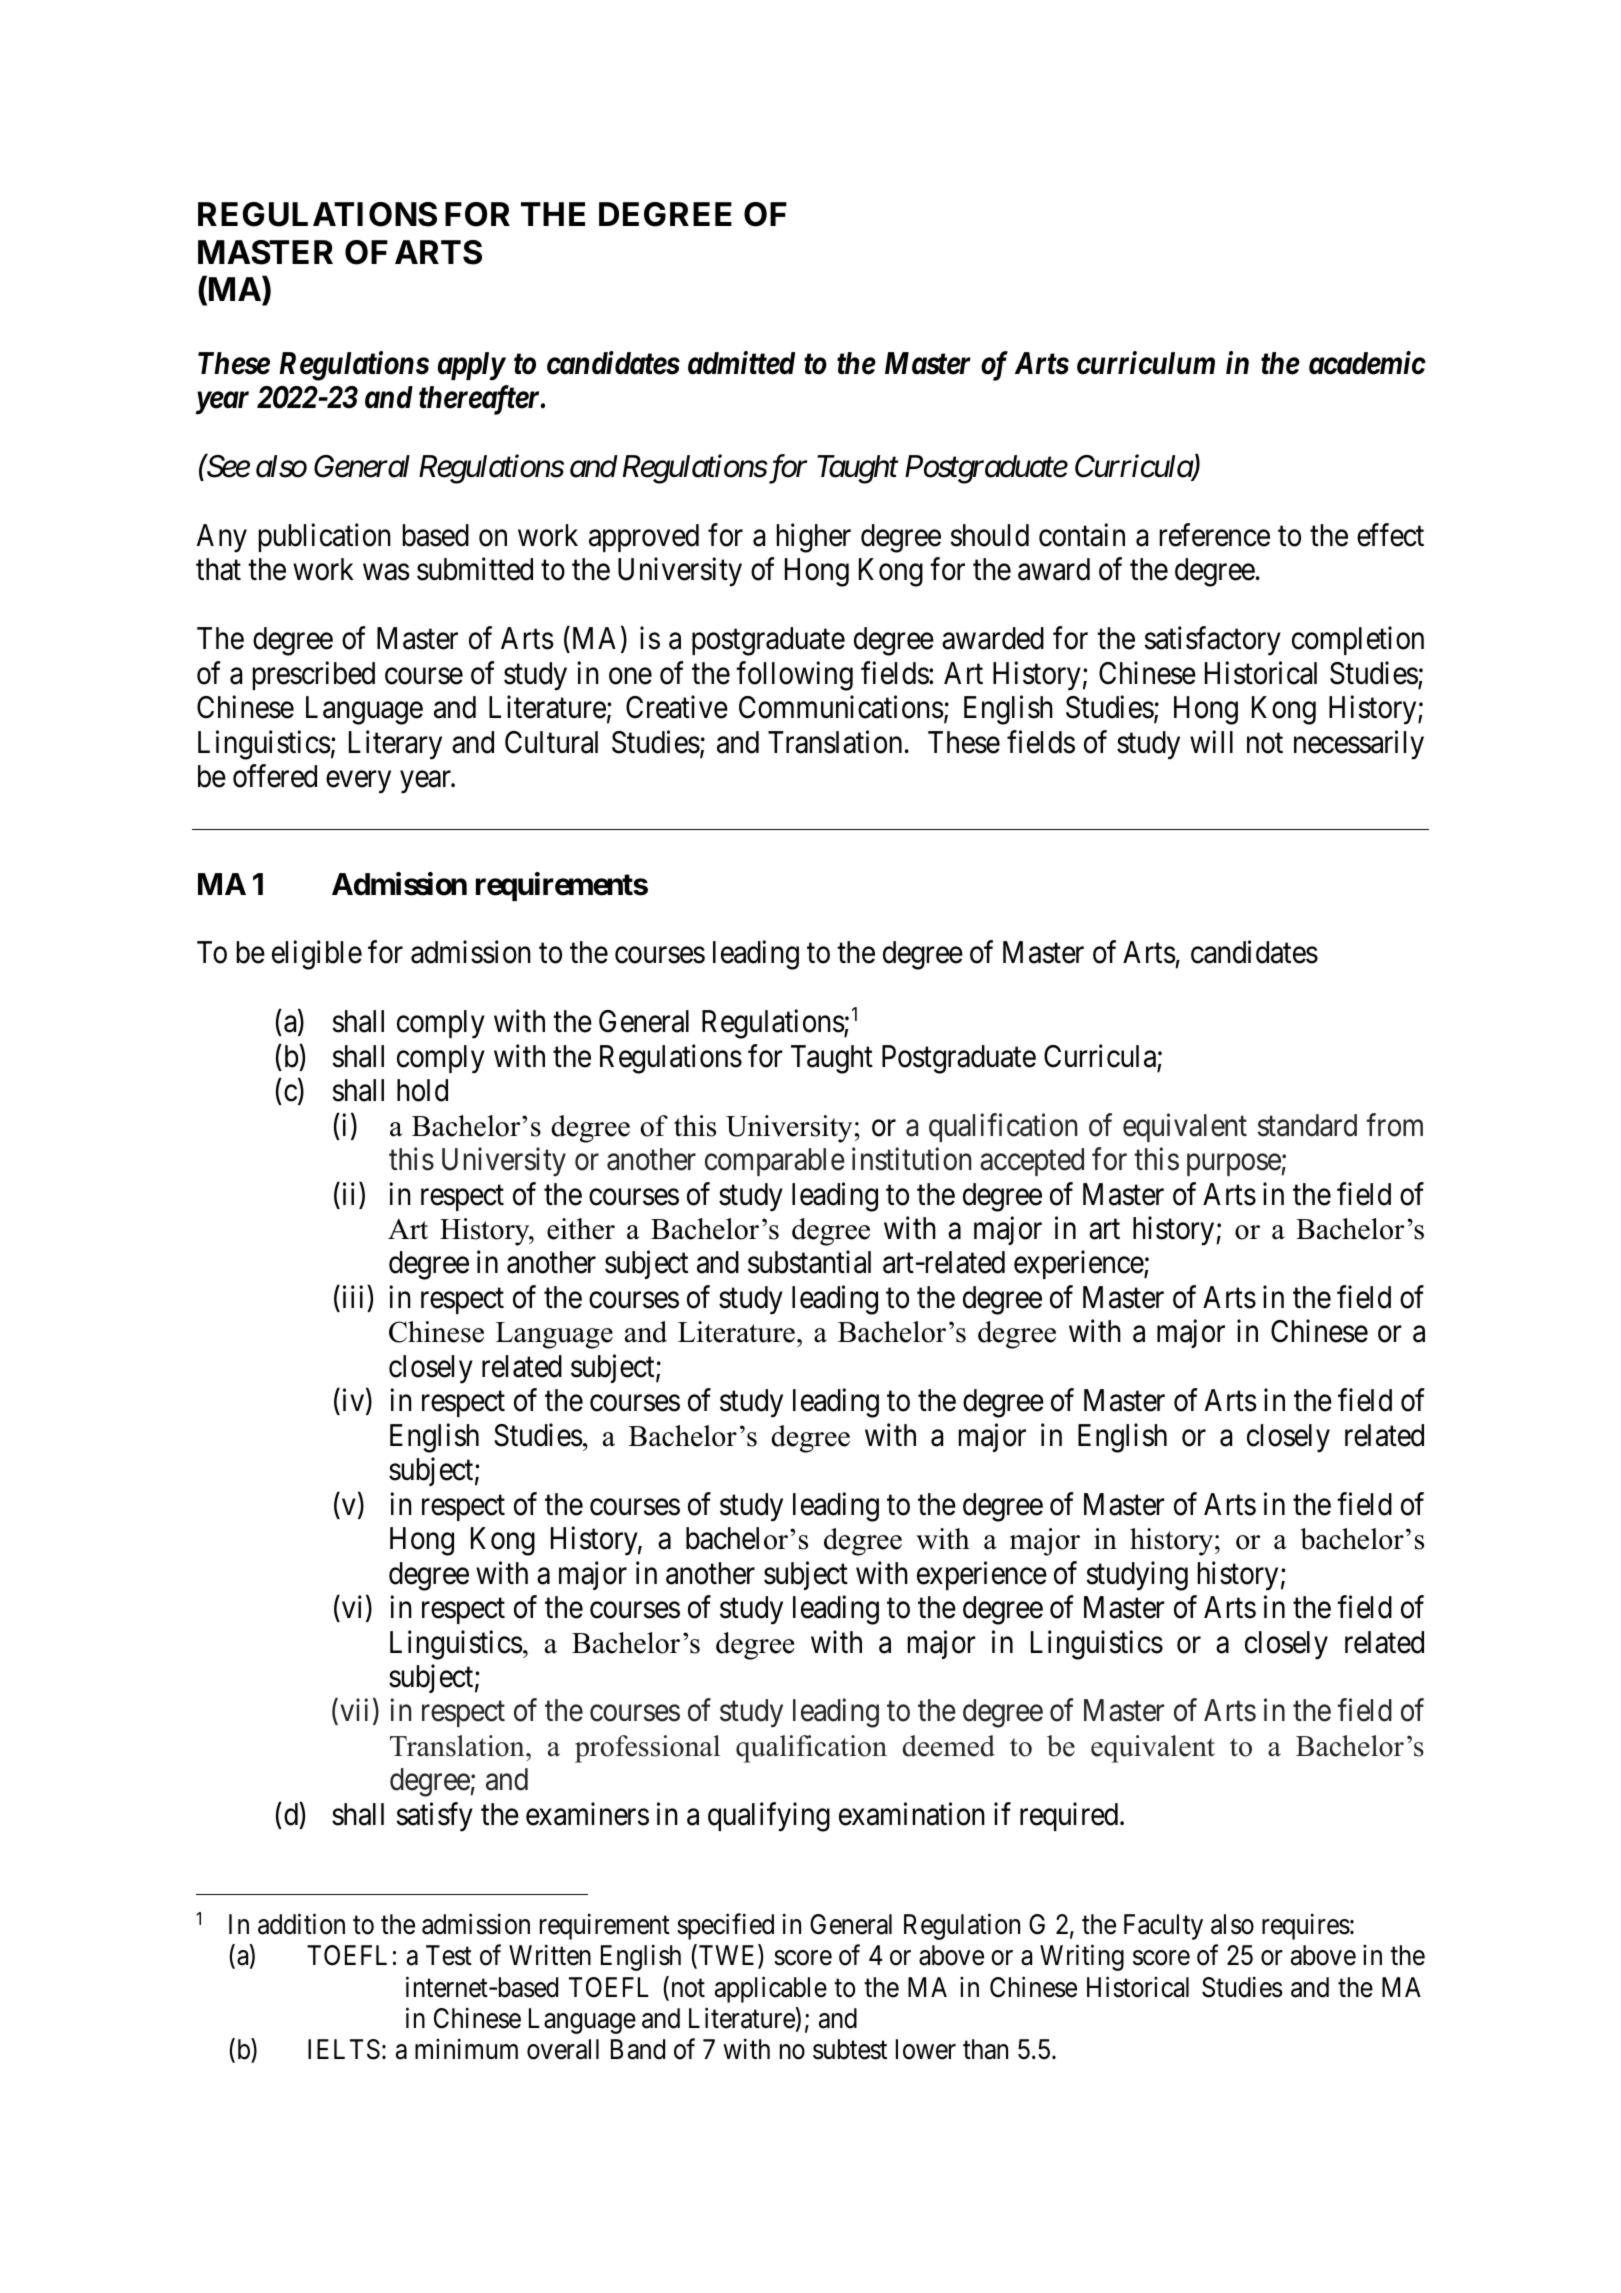 Image resolution: width=1621 pixels, height=2293 pixels. Describe the element at coordinates (1146, 363) in the page. I see `curriculum` at that location.
